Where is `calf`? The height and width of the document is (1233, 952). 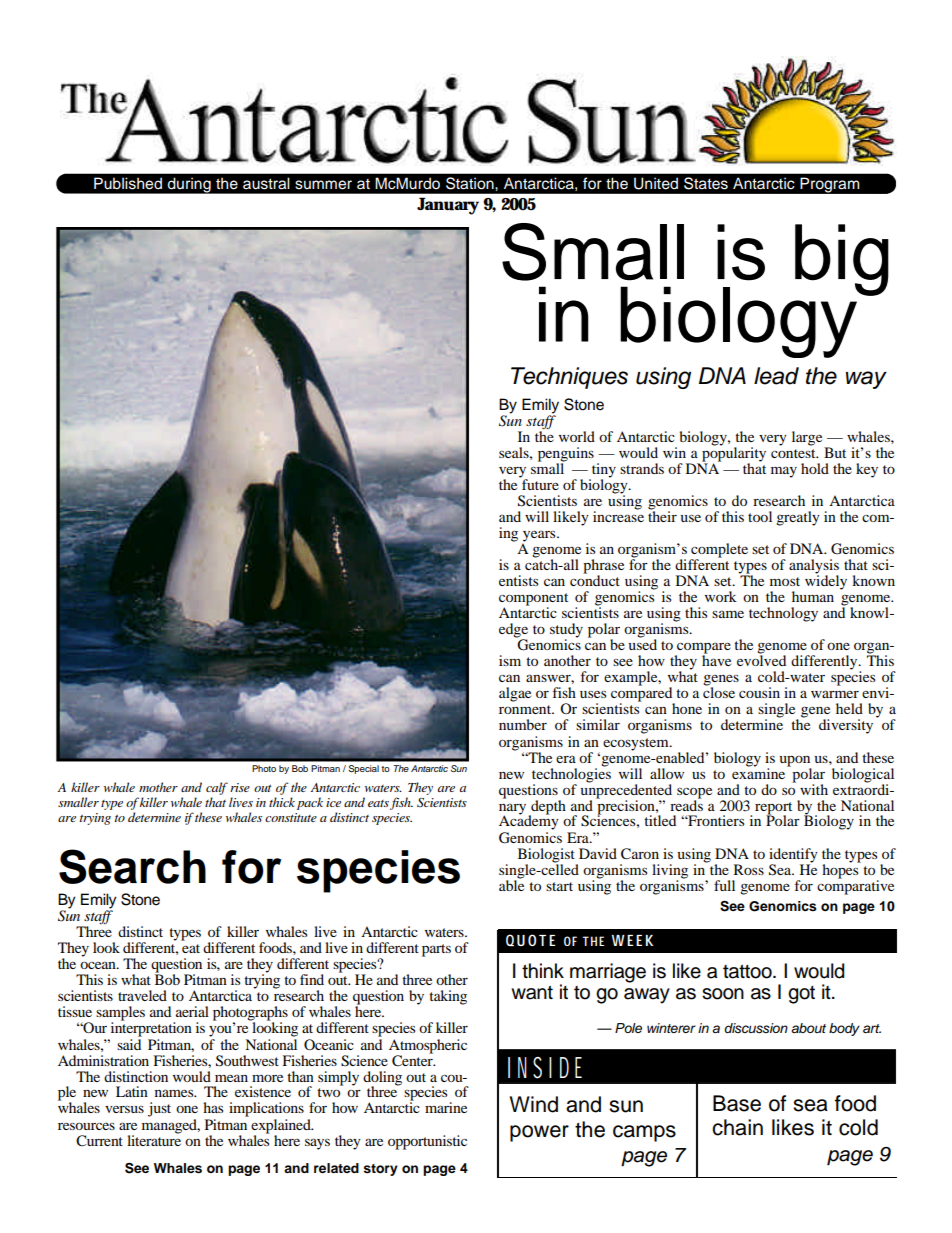 calf is located at coordinates (217, 788).
